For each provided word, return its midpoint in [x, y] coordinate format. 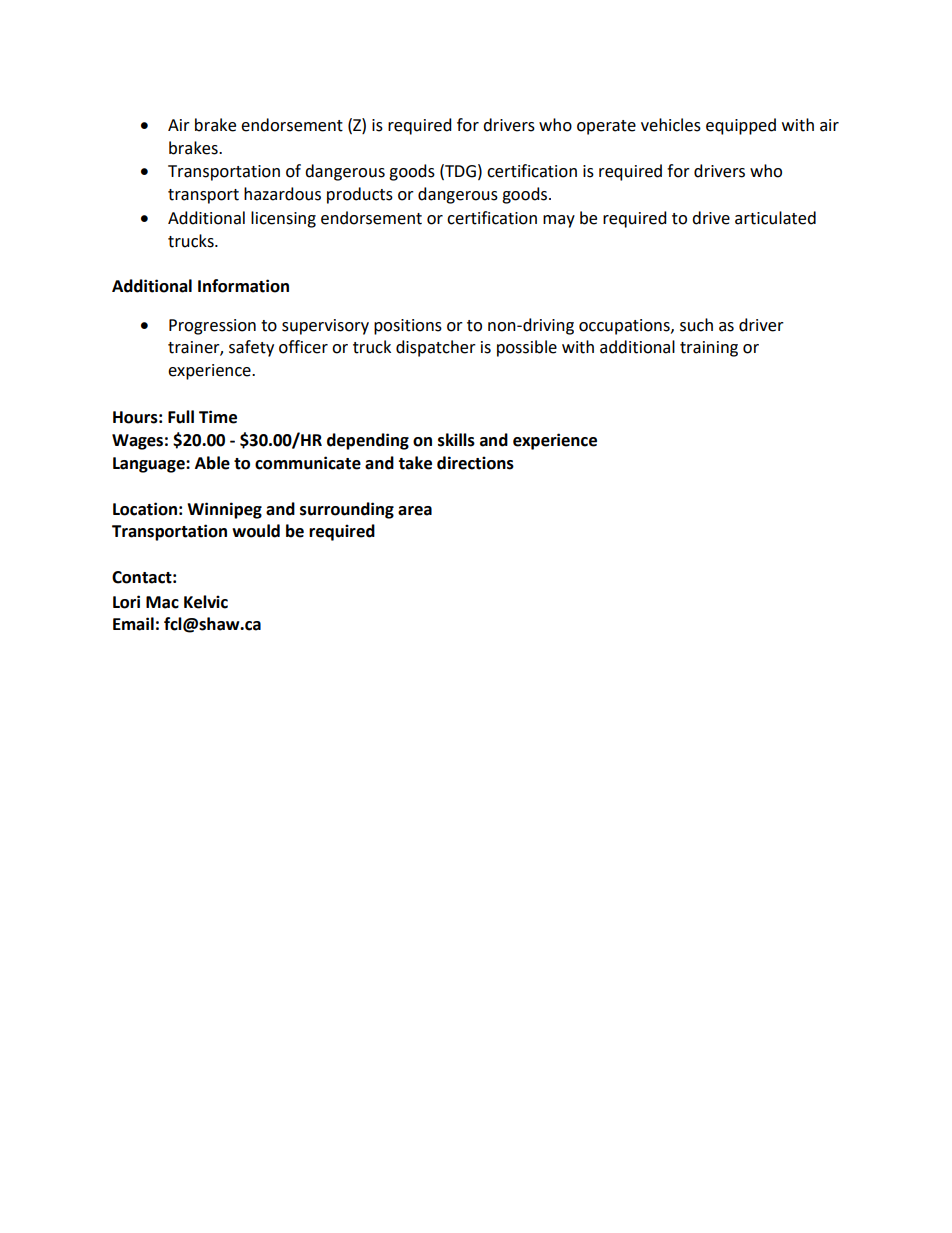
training [709, 349]
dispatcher [436, 348]
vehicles [671, 125]
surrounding [347, 510]
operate [606, 127]
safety [251, 348]
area [415, 511]
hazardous [282, 194]
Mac [162, 602]
